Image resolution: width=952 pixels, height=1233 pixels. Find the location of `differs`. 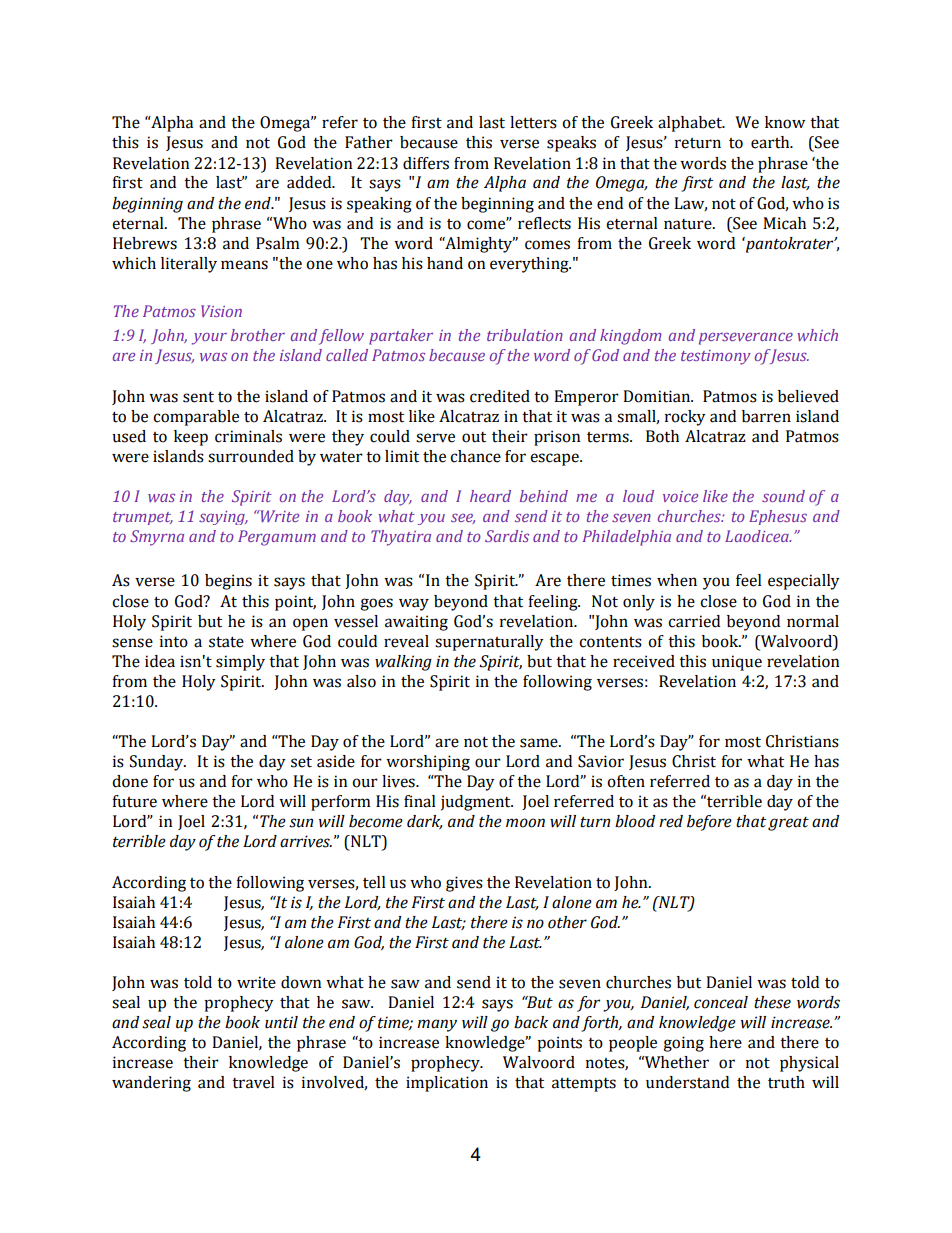

differs is located at coordinates (426, 163).
